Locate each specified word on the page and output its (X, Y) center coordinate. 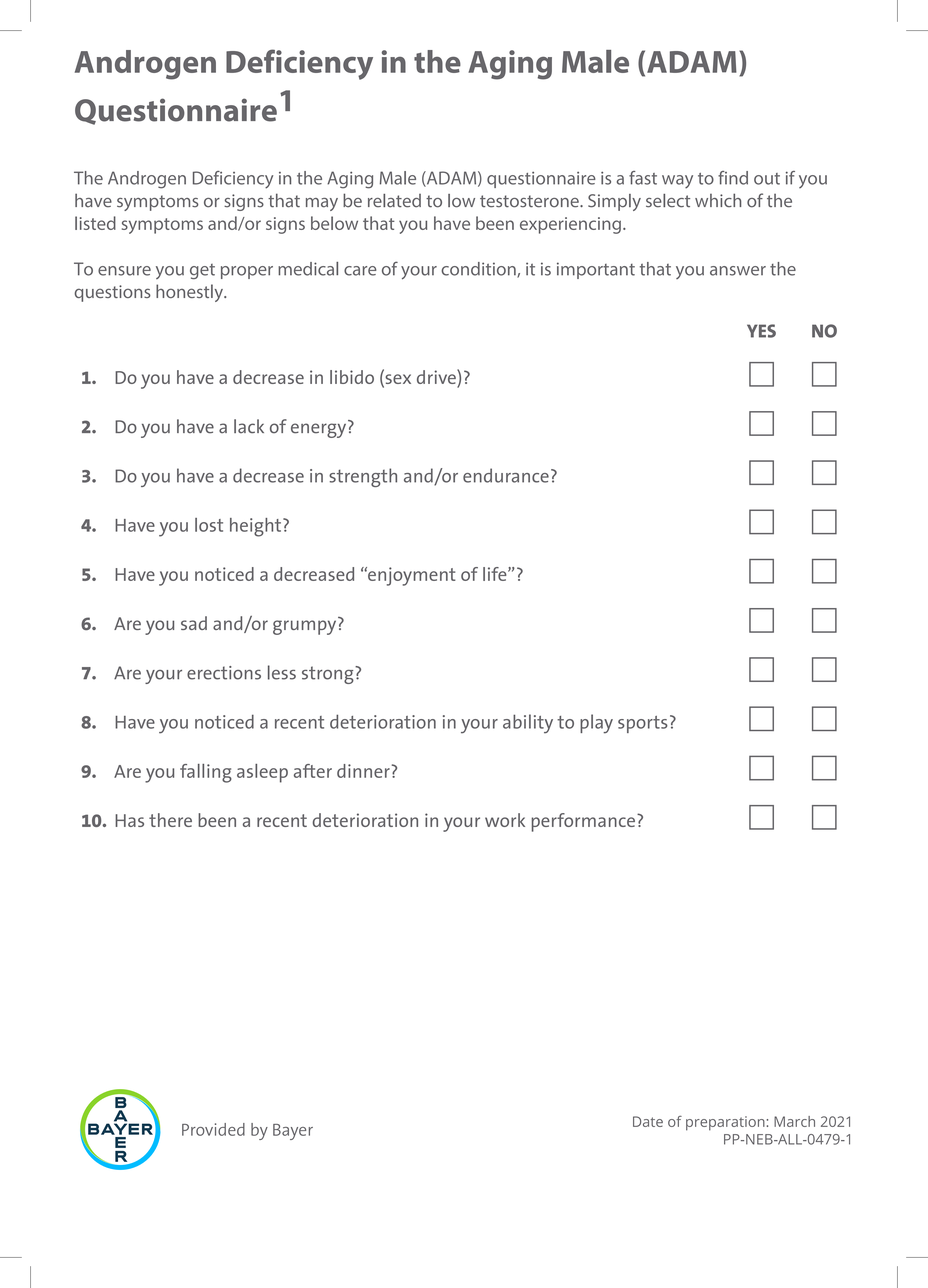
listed (95, 223)
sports (643, 724)
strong (329, 675)
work (505, 820)
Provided (213, 1129)
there (170, 820)
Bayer (293, 1132)
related (394, 201)
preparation (725, 1123)
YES (761, 331)
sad (194, 623)
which (718, 200)
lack (249, 426)
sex (397, 380)
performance (583, 822)
